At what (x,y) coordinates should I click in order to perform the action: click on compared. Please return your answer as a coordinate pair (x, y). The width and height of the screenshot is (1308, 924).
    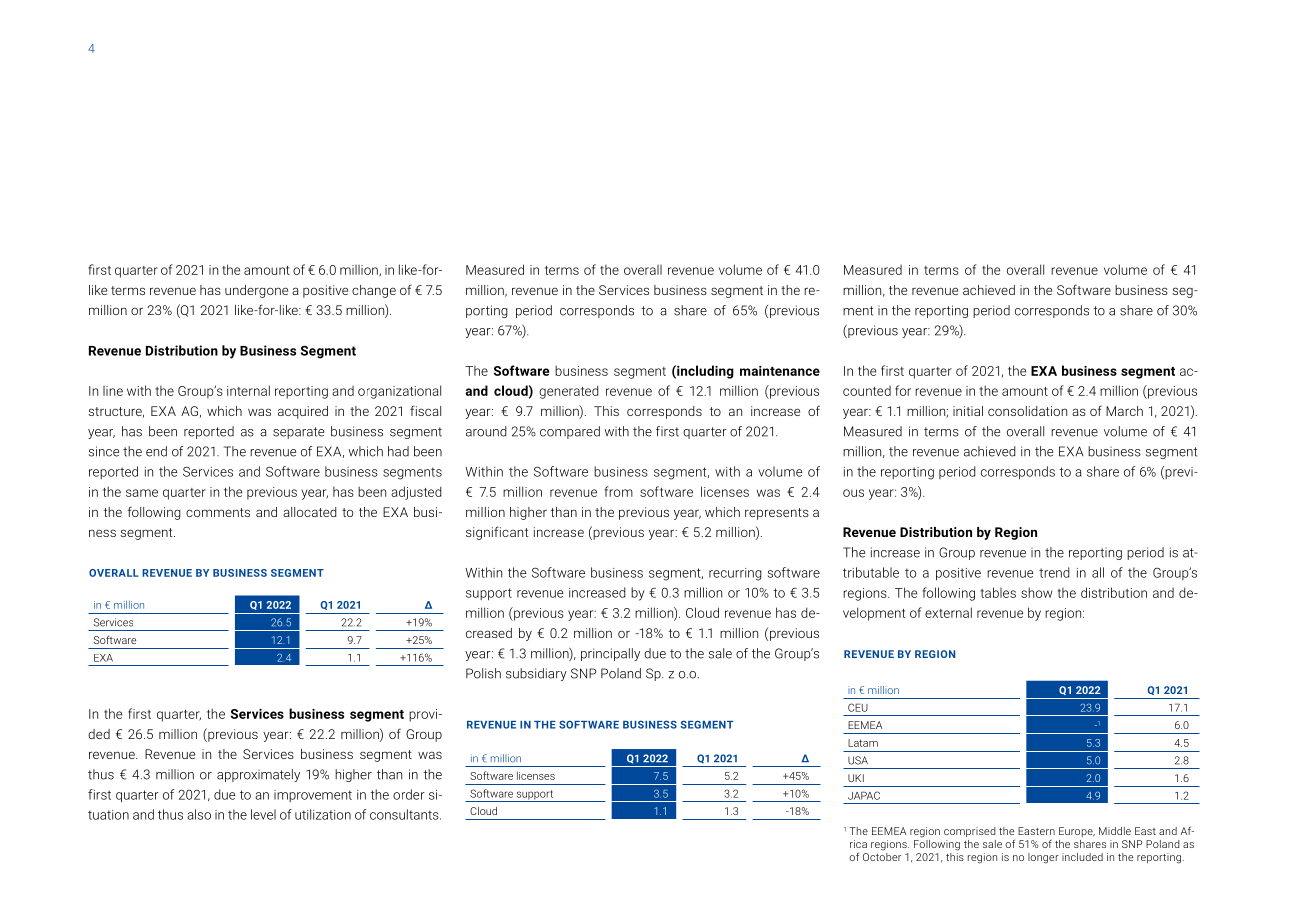
    Looking at the image, I should click on (570, 432).
